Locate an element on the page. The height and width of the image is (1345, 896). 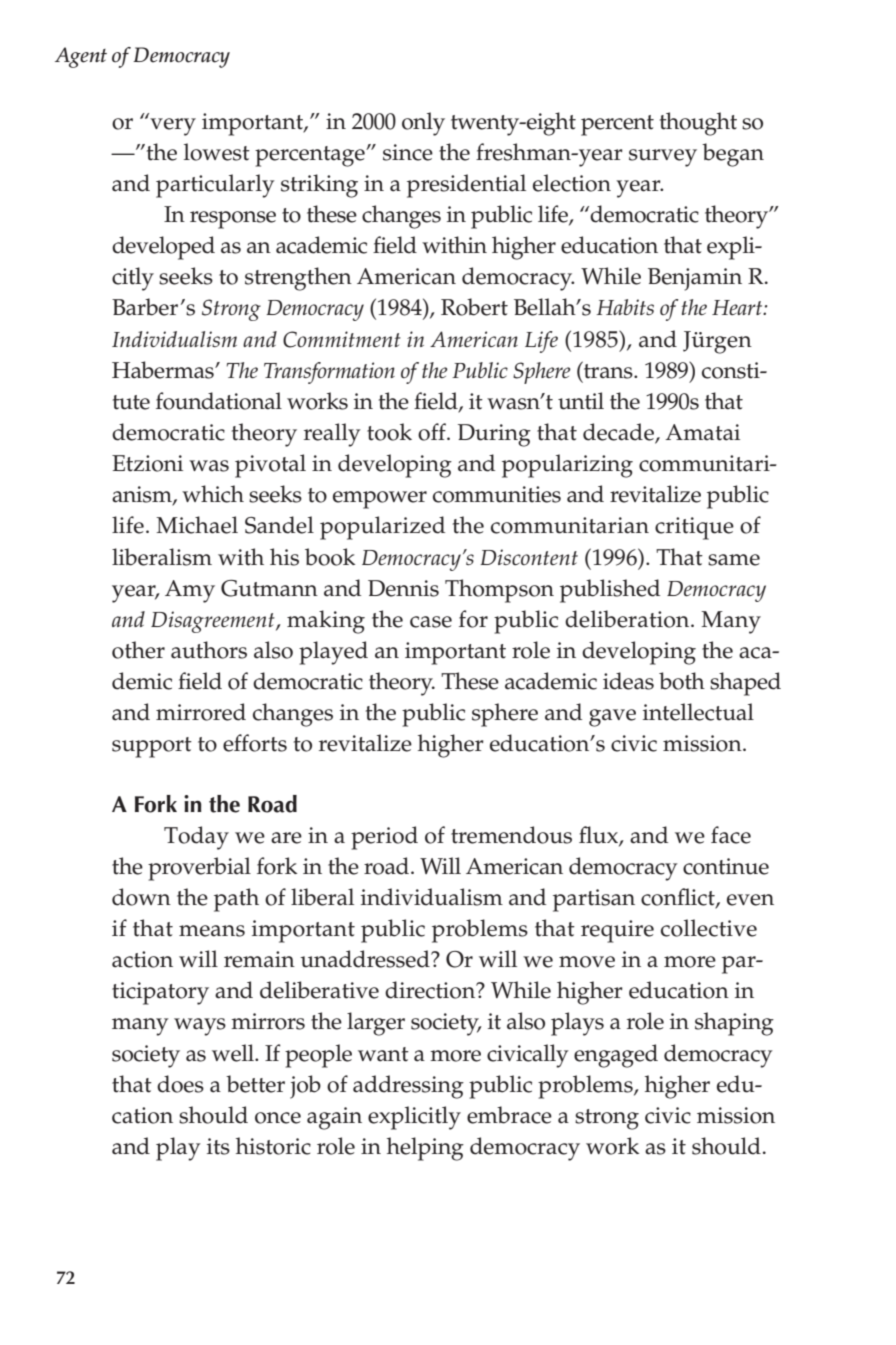
engaged is located at coordinates (616, 1056).
